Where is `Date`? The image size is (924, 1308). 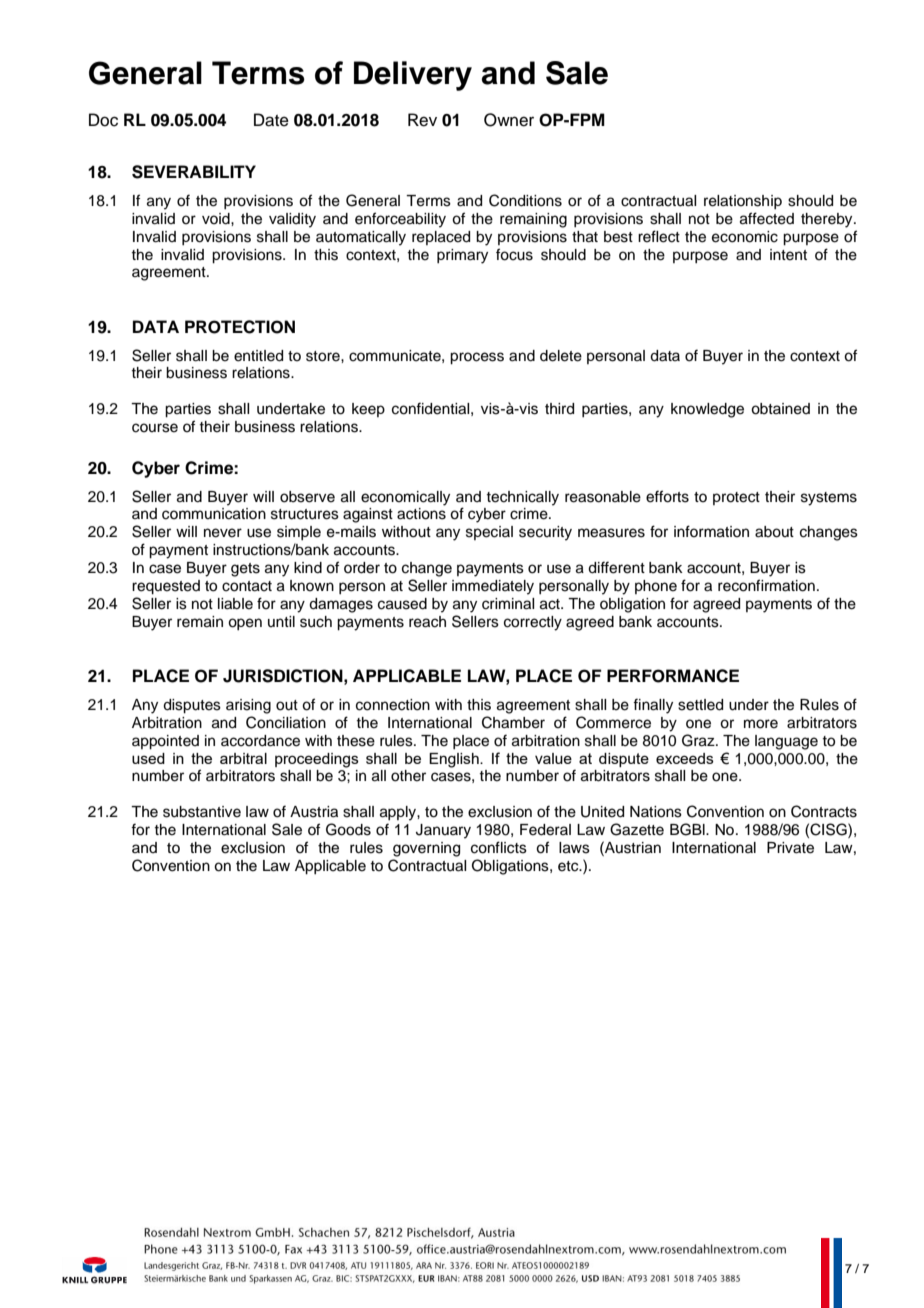 Date is located at coordinates (271, 120).
